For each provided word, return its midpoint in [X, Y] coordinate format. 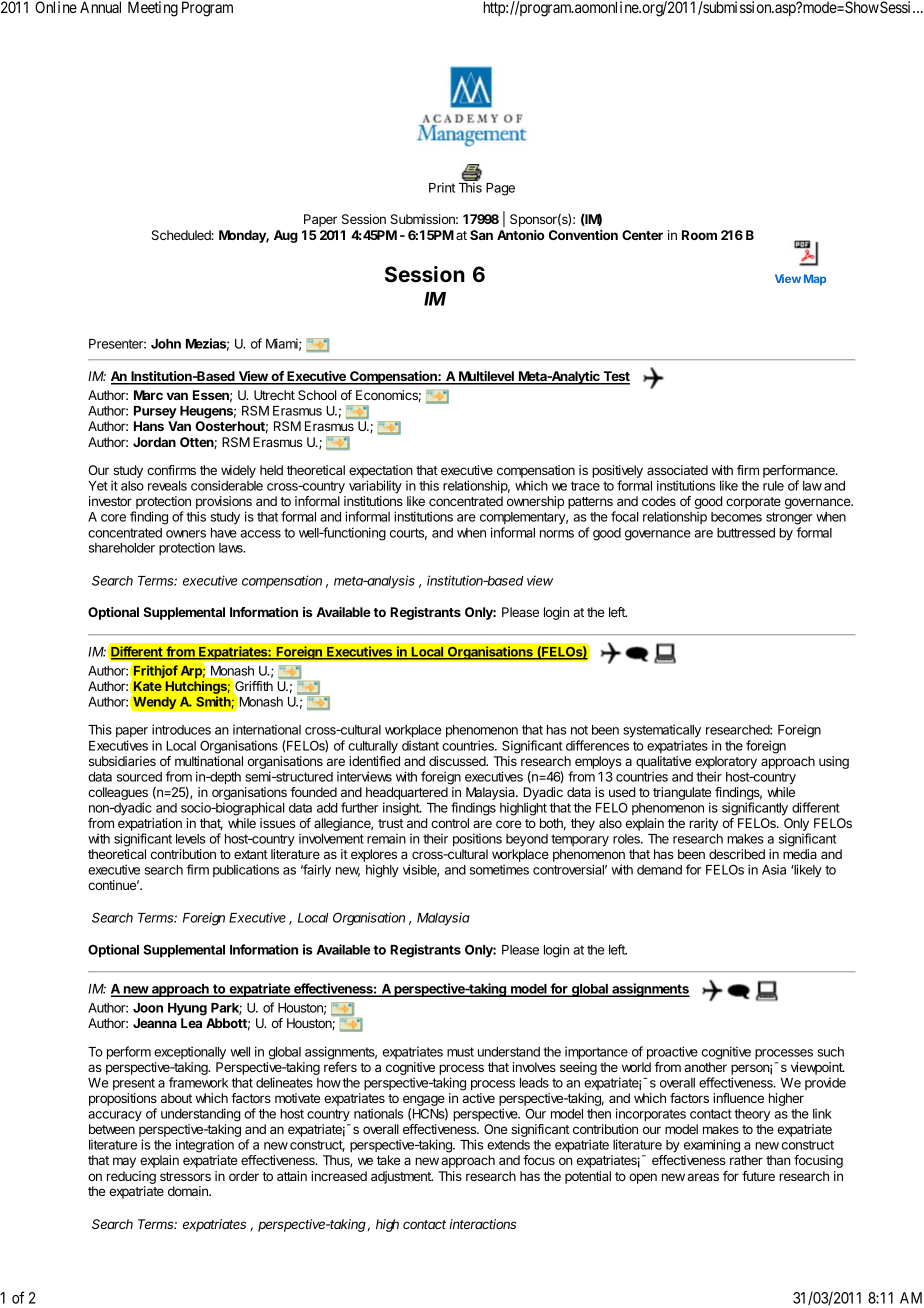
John [166, 344]
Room [699, 235]
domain [189, 1191]
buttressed [746, 533]
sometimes [499, 869]
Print [442, 187]
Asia [774, 869]
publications [246, 870]
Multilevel [486, 377]
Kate [148, 686]
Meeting [153, 9]
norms [557, 534]
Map [815, 280]
